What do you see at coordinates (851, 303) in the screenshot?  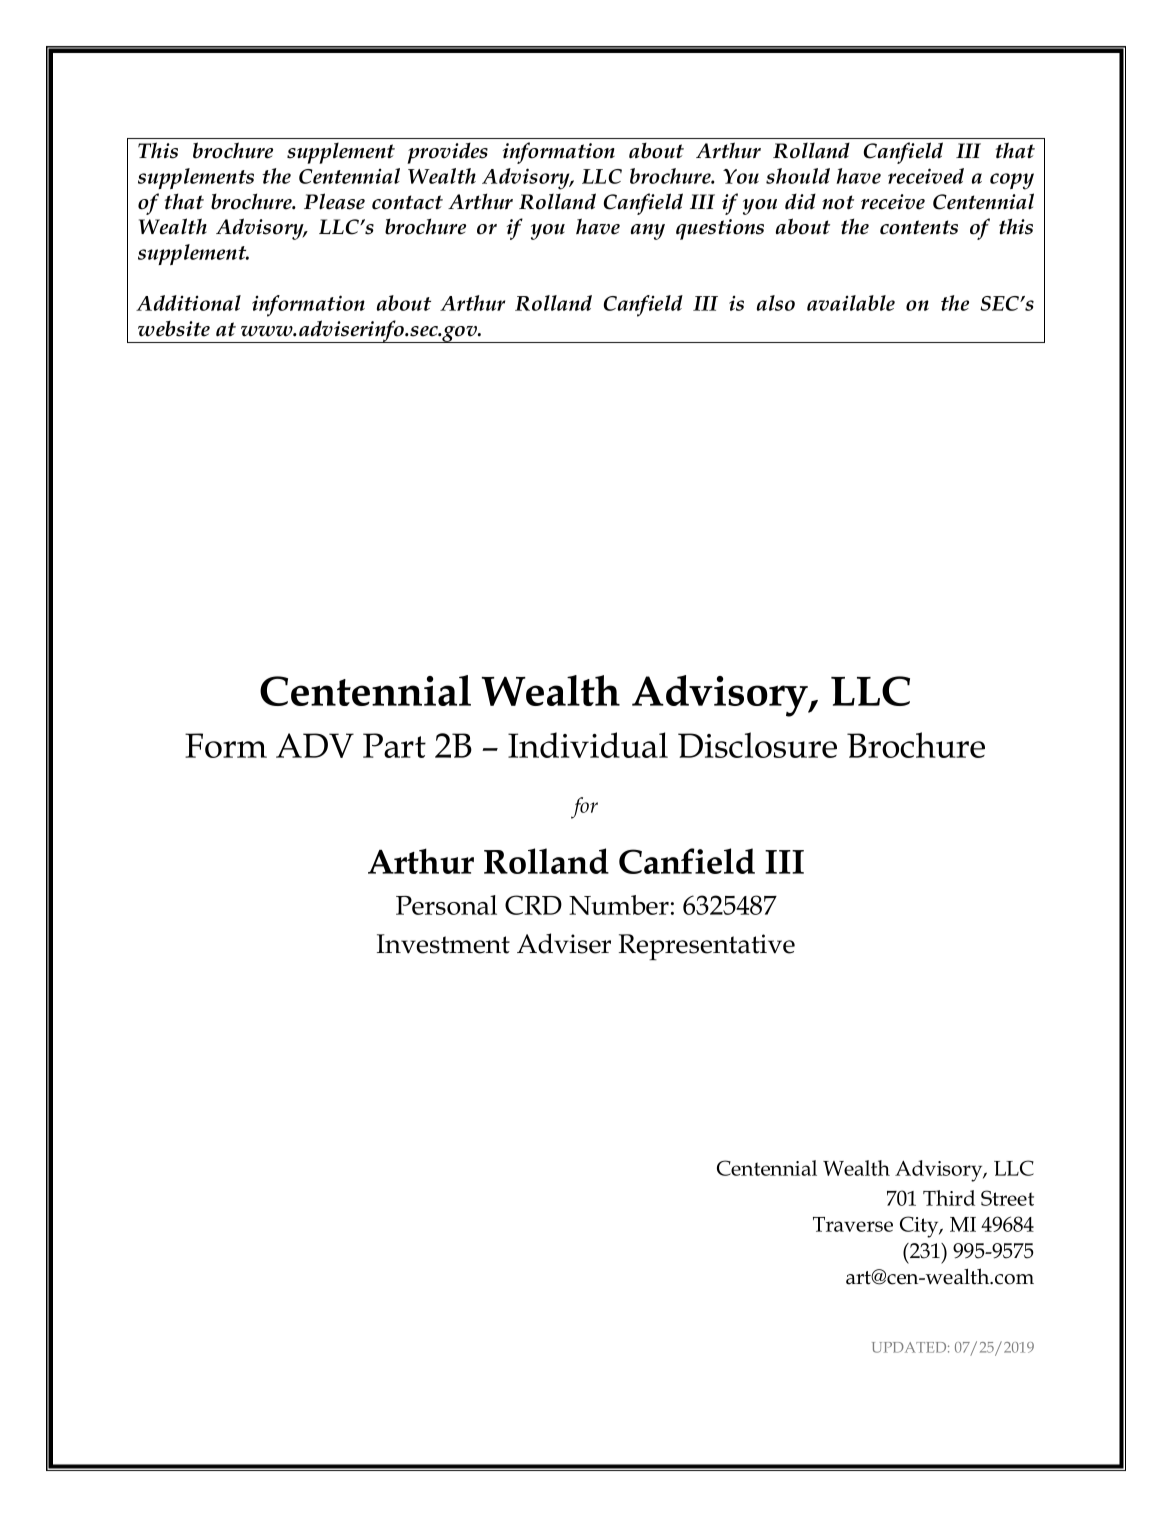 I see `available` at bounding box center [851, 303].
